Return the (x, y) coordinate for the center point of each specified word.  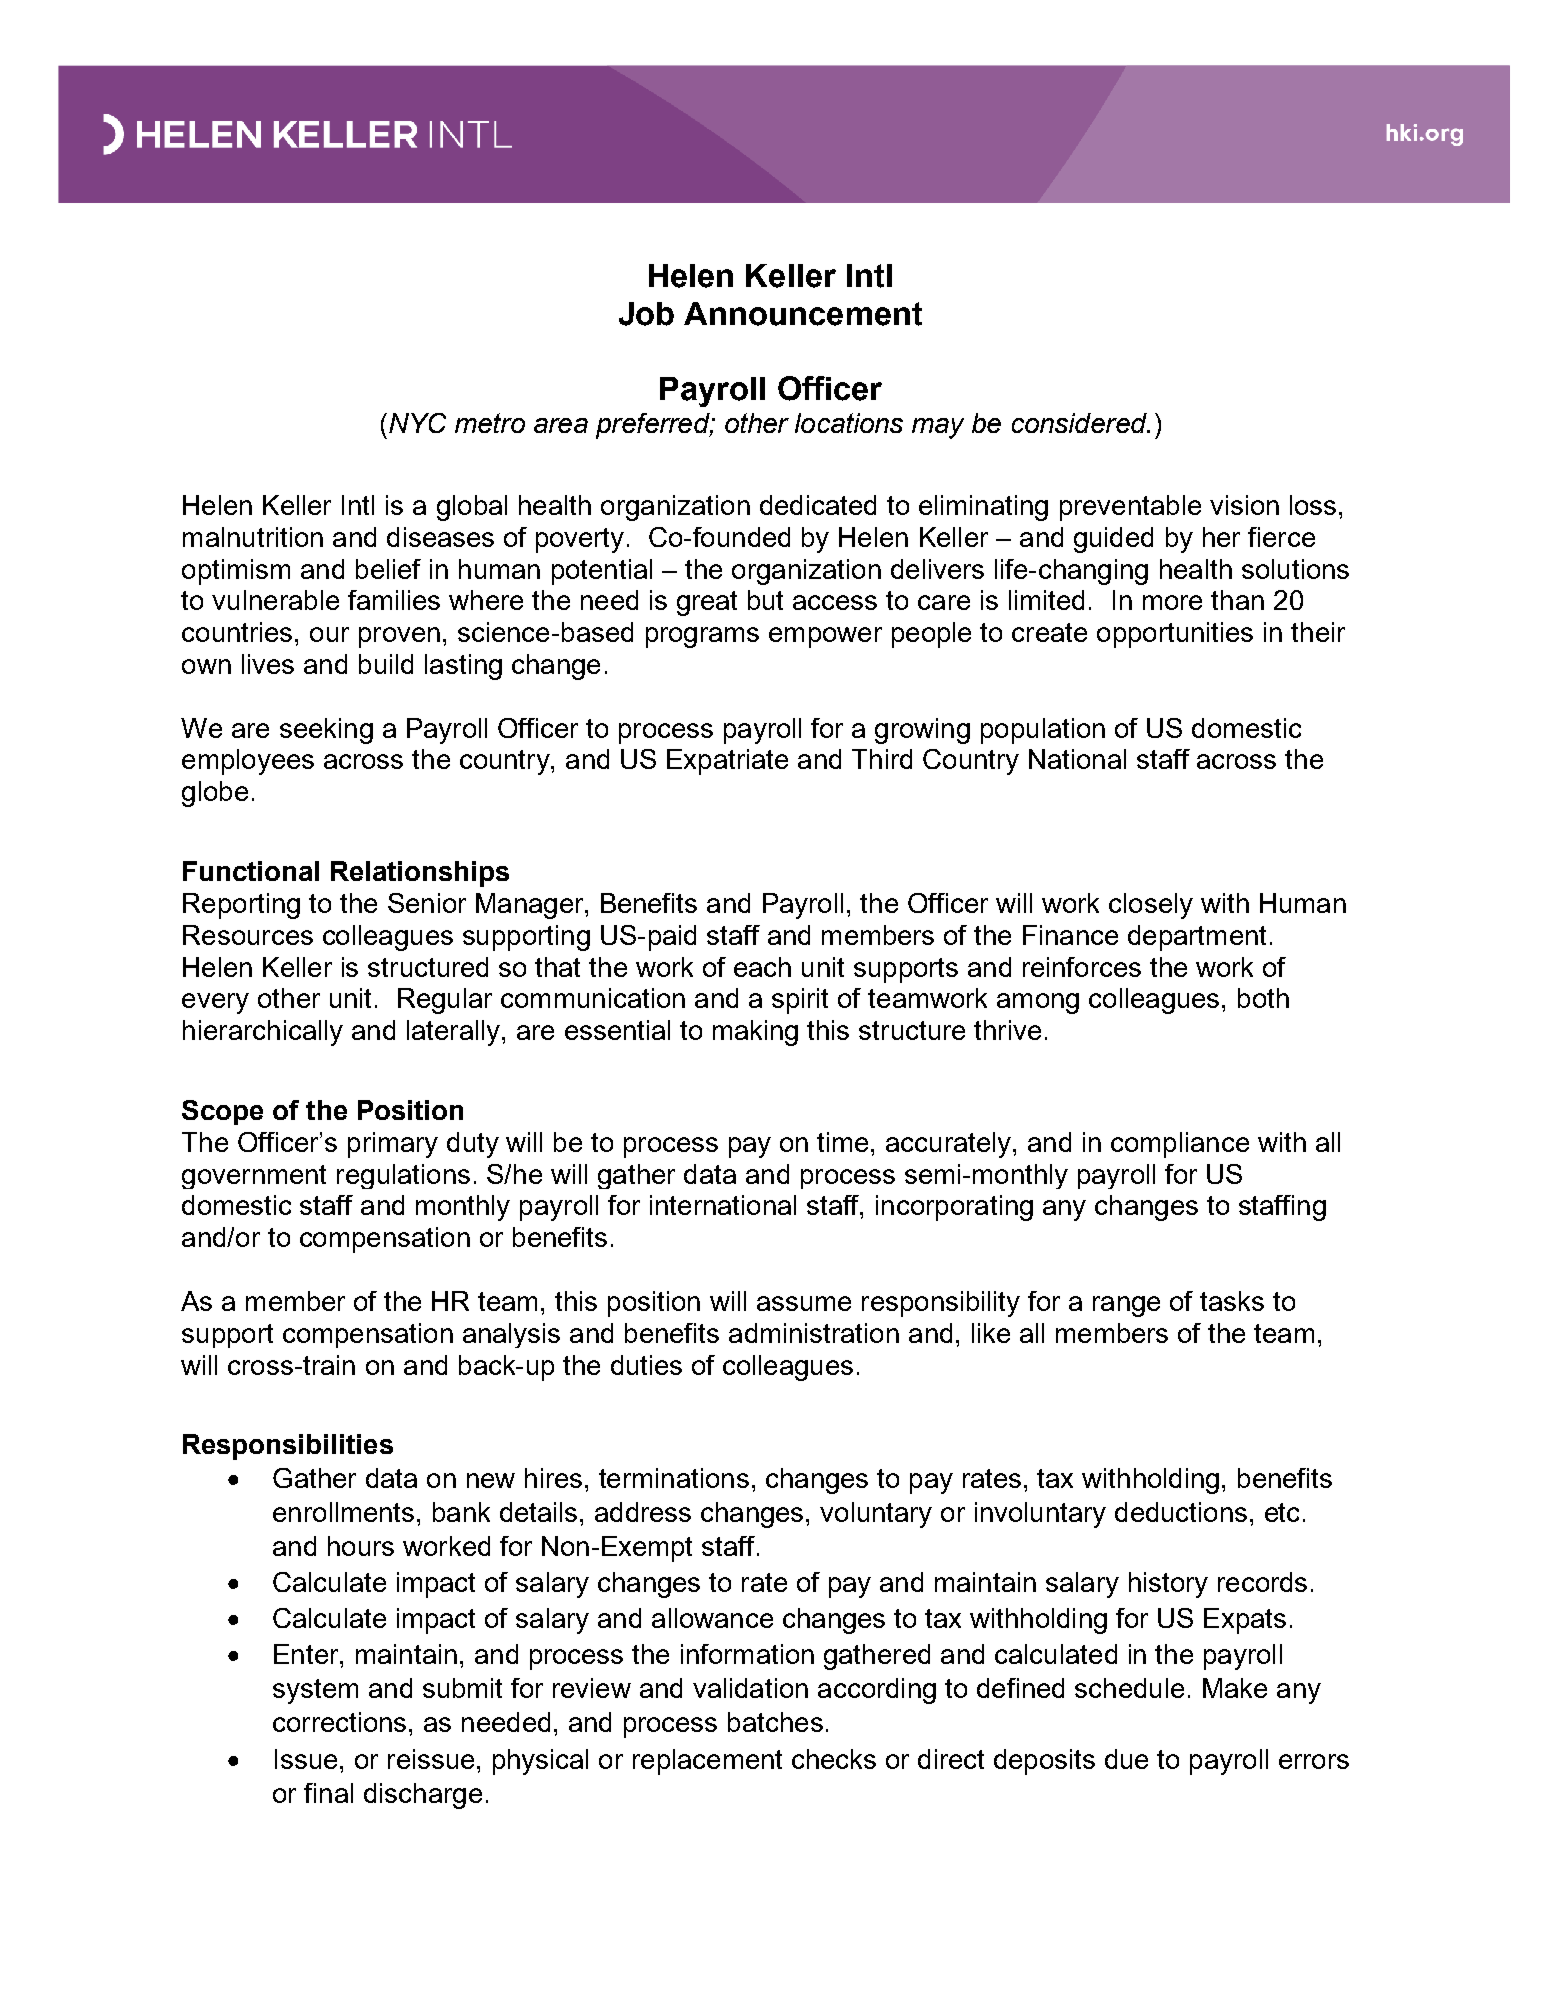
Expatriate (727, 762)
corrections (339, 1722)
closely (1151, 906)
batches (775, 1722)
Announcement (803, 314)
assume (804, 1303)
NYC (417, 423)
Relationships (420, 874)
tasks (1232, 1301)
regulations (403, 1176)
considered (1080, 423)
